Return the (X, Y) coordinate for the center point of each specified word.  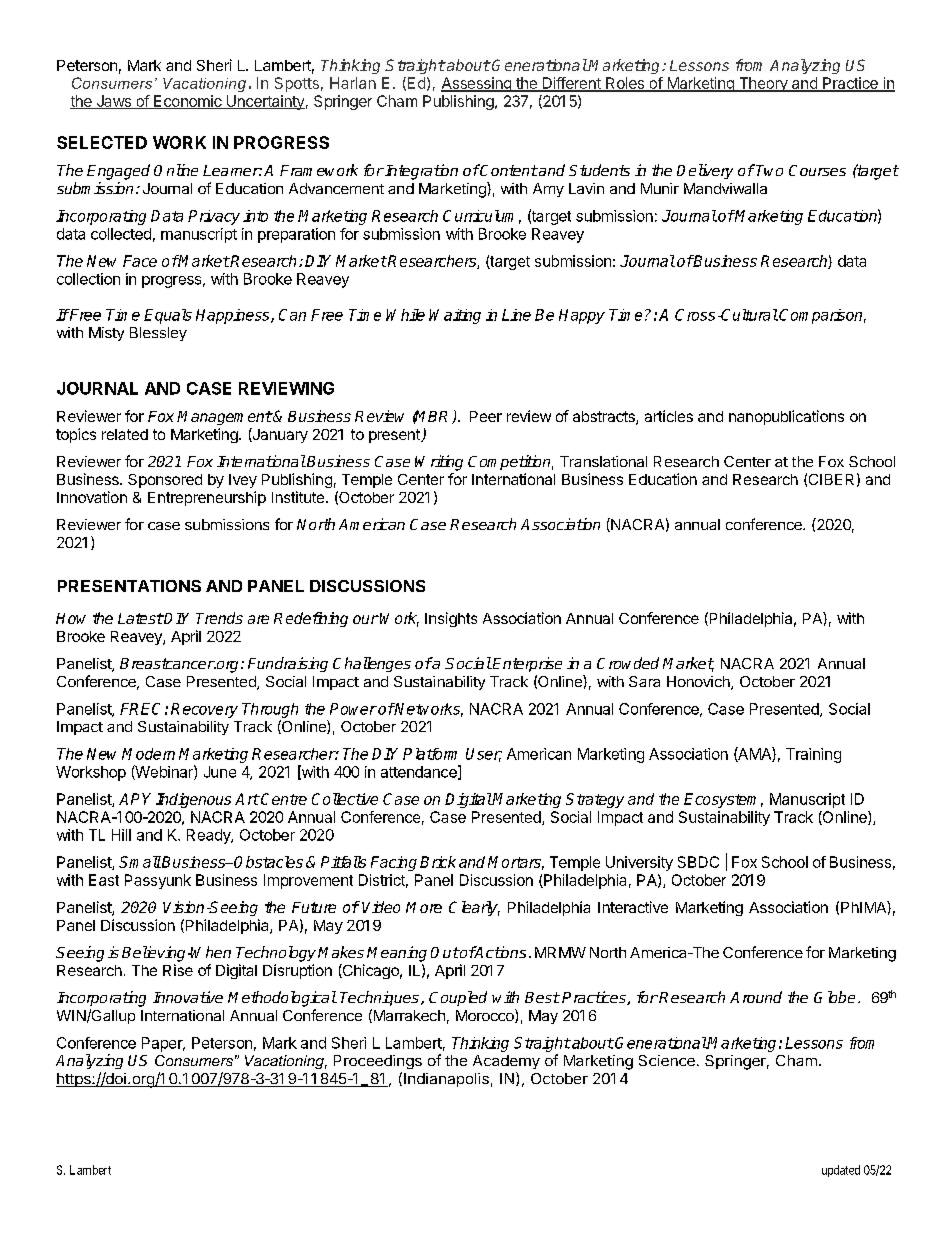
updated (841, 1171)
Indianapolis (446, 1080)
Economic (187, 102)
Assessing (477, 84)
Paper (163, 1044)
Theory (763, 84)
